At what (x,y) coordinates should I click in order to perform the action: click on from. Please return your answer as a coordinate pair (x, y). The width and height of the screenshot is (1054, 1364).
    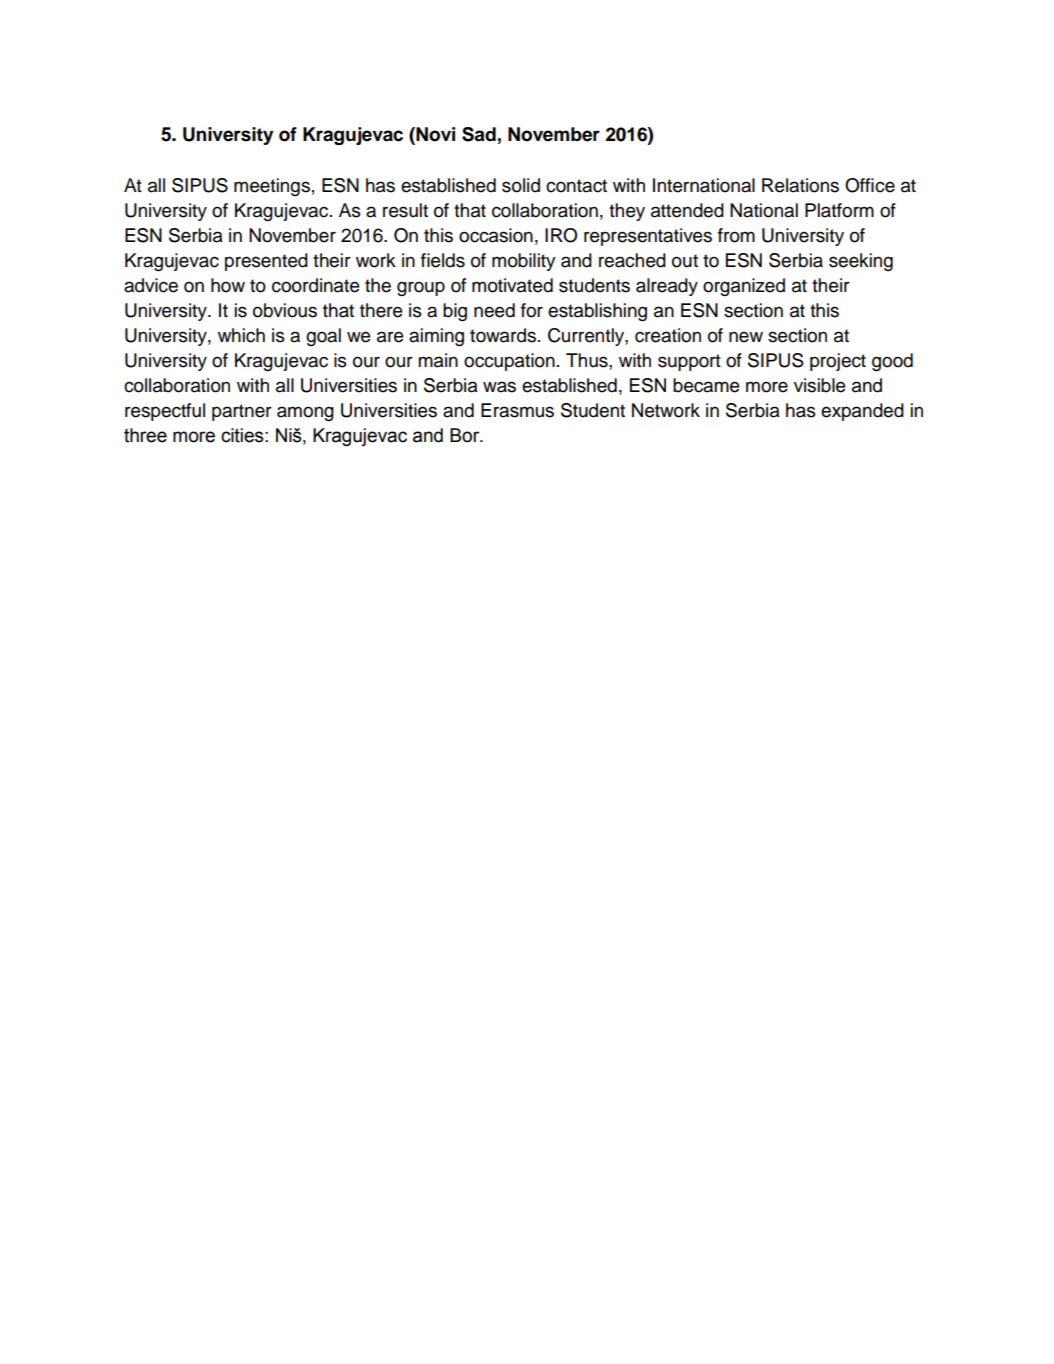
    Looking at the image, I should click on (736, 235).
